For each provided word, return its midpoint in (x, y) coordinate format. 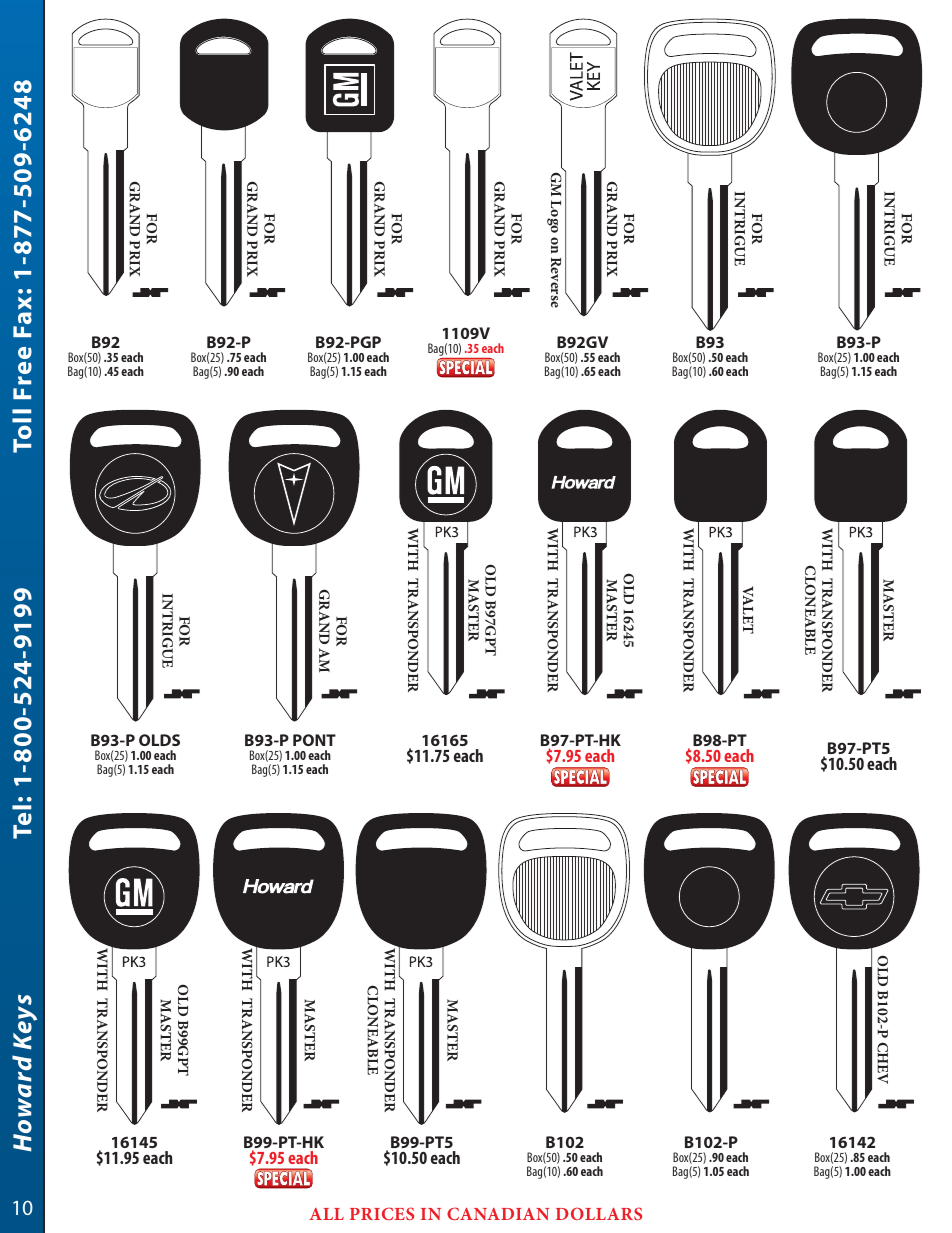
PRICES (382, 1213)
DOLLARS (599, 1213)
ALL (326, 1214)
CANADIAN (498, 1213)
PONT (314, 740)
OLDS (159, 740)
